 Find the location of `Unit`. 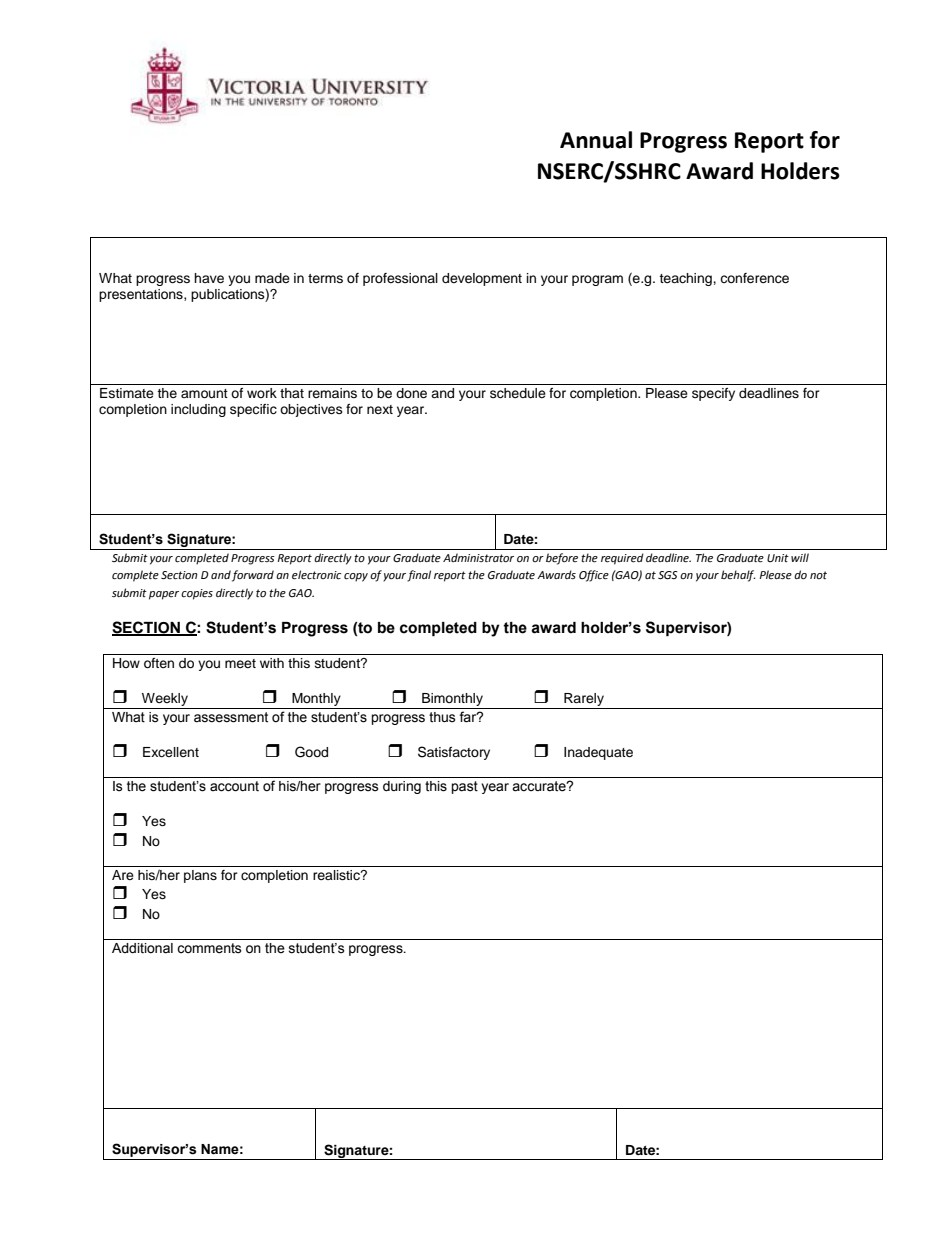

Unit is located at coordinates (778, 558).
